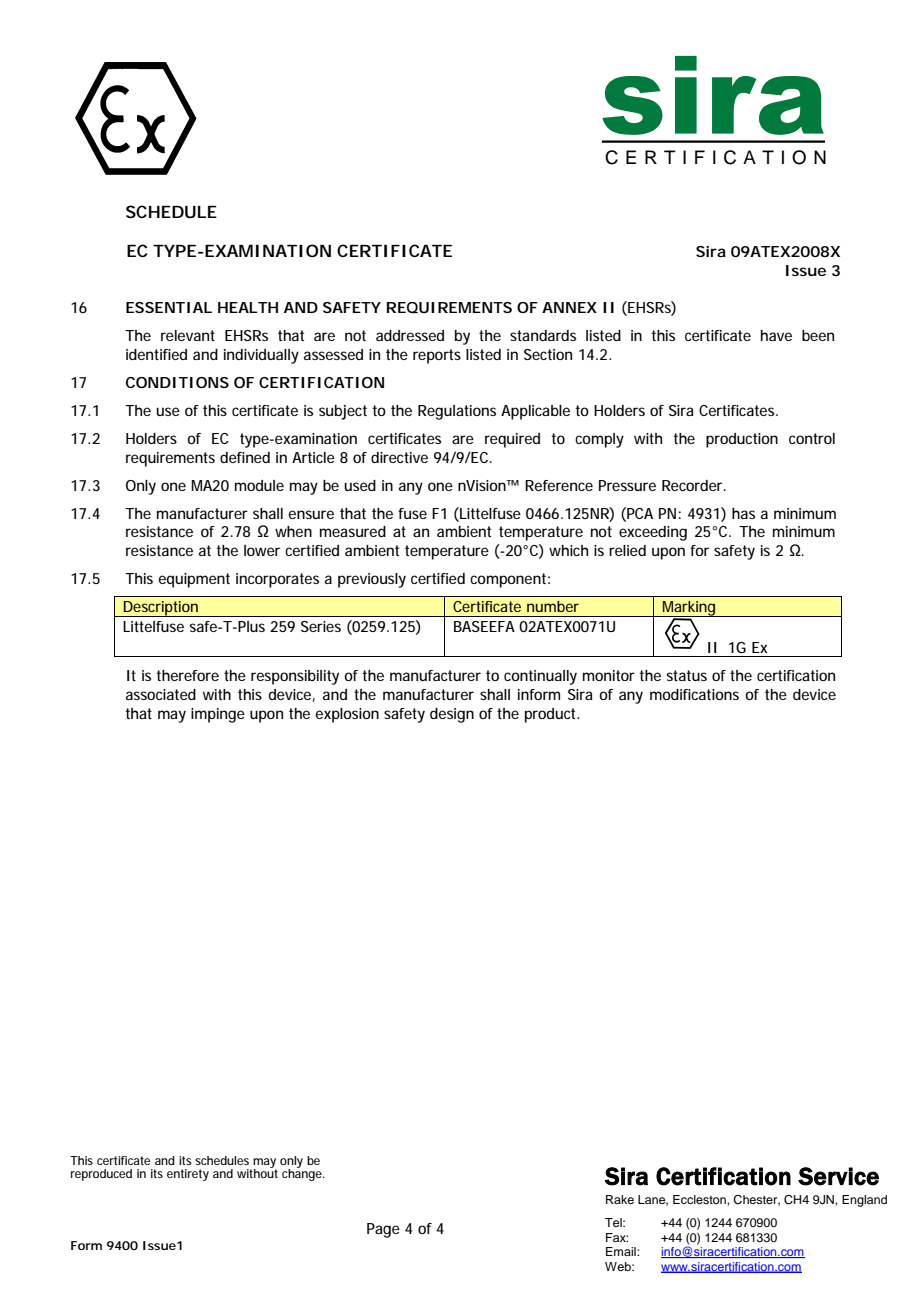 Image resolution: width=924 pixels, height=1308 pixels. I want to click on reports, so click(437, 356).
